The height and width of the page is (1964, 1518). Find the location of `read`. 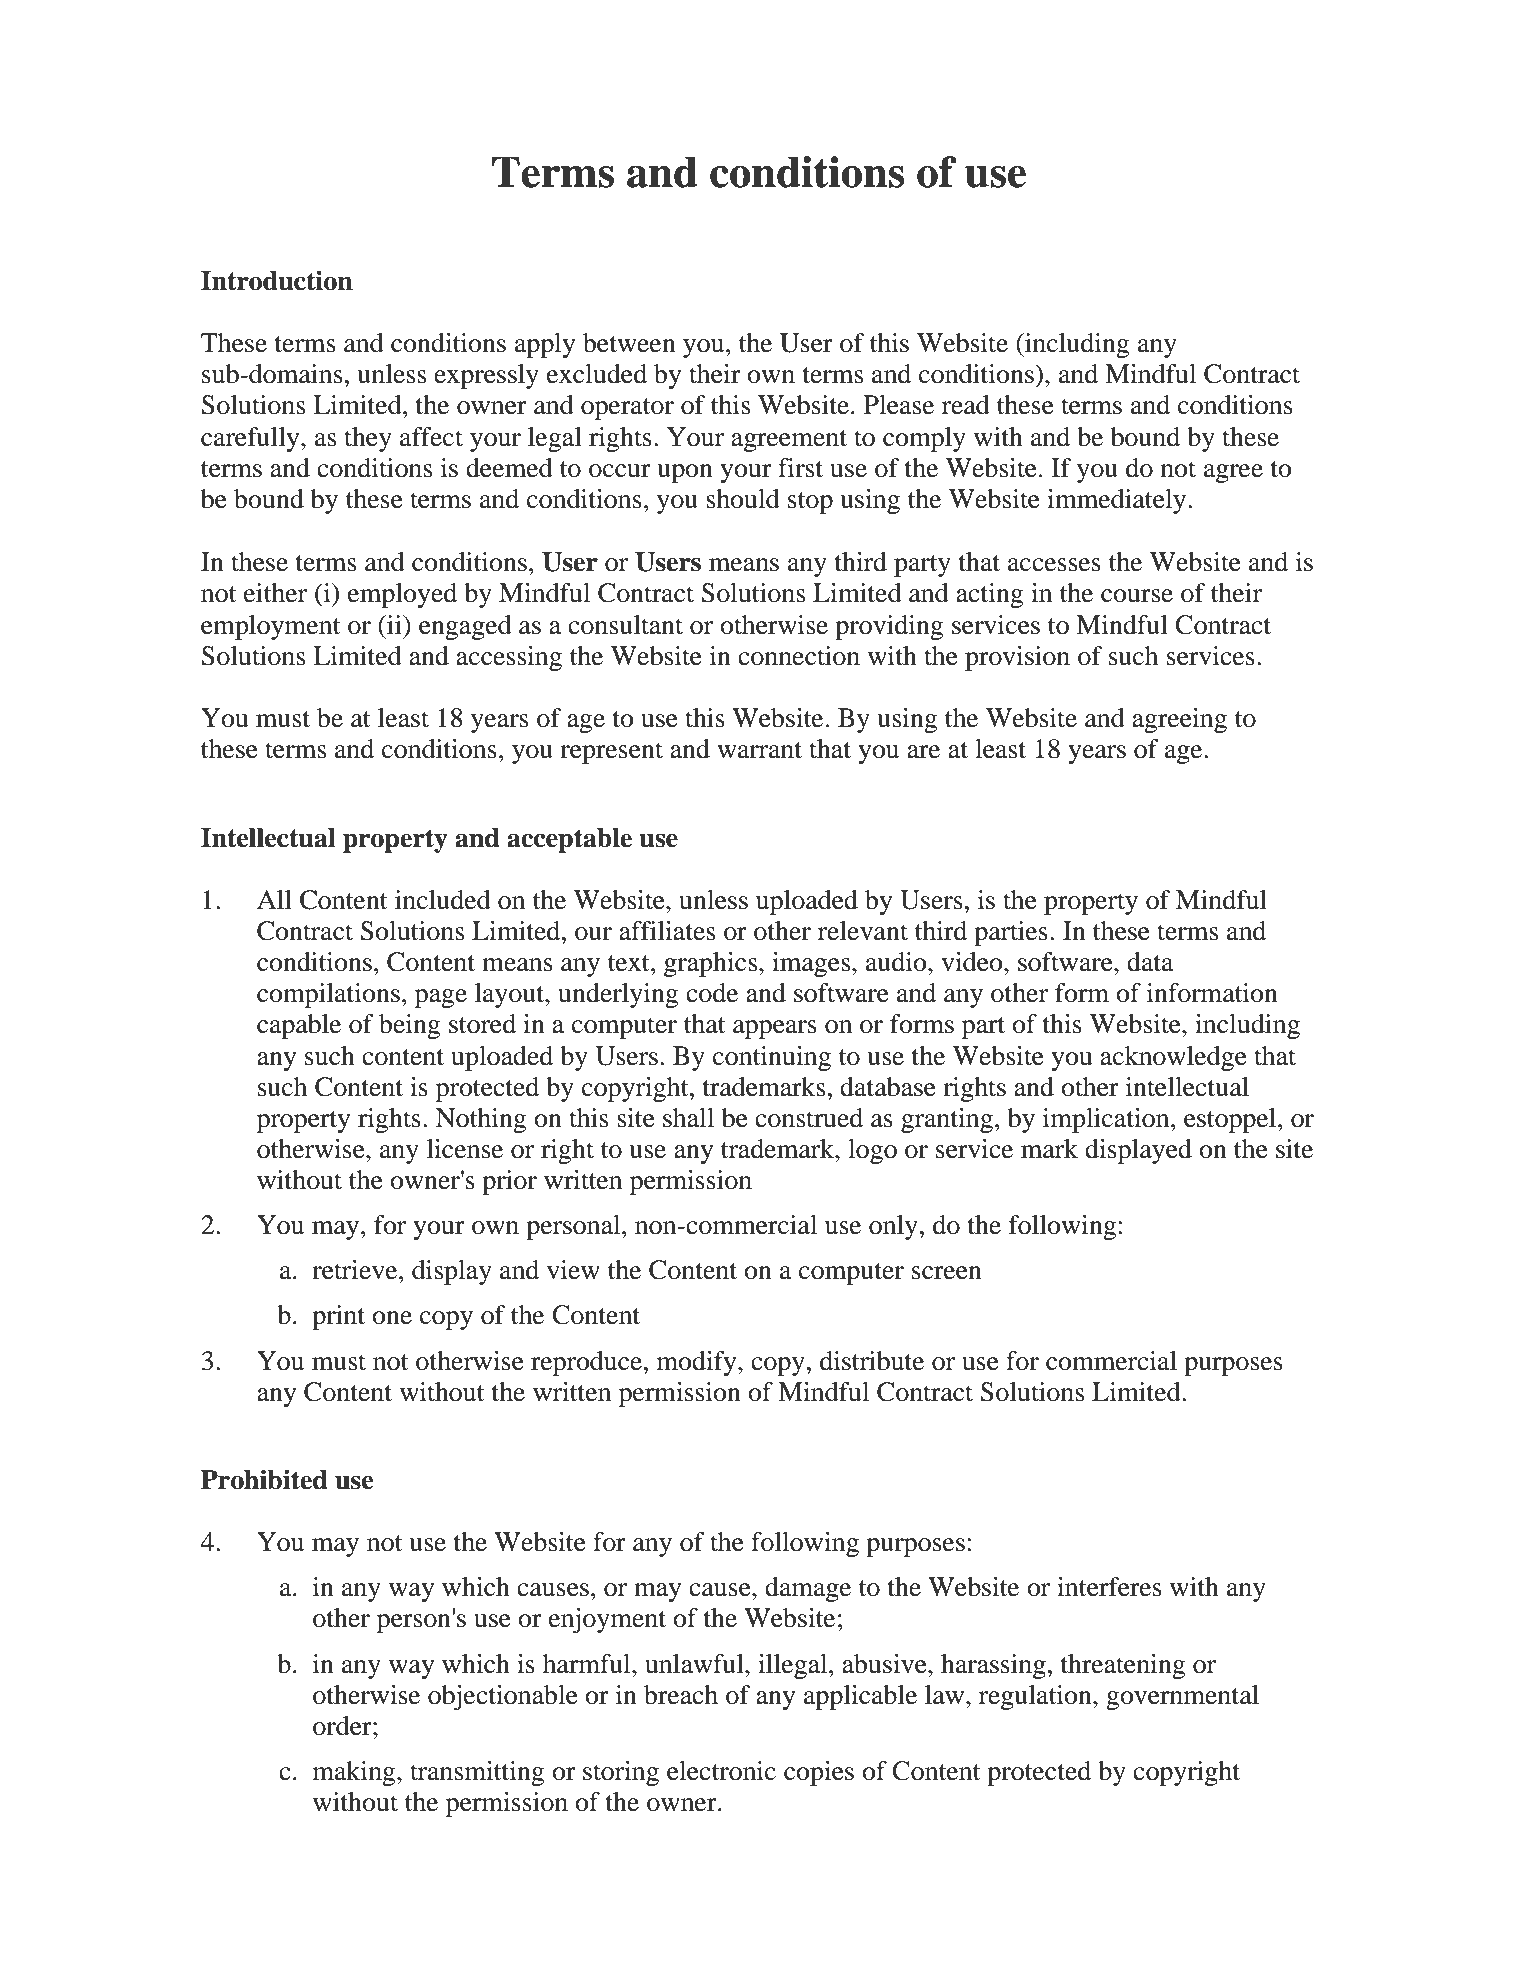

read is located at coordinates (966, 405).
